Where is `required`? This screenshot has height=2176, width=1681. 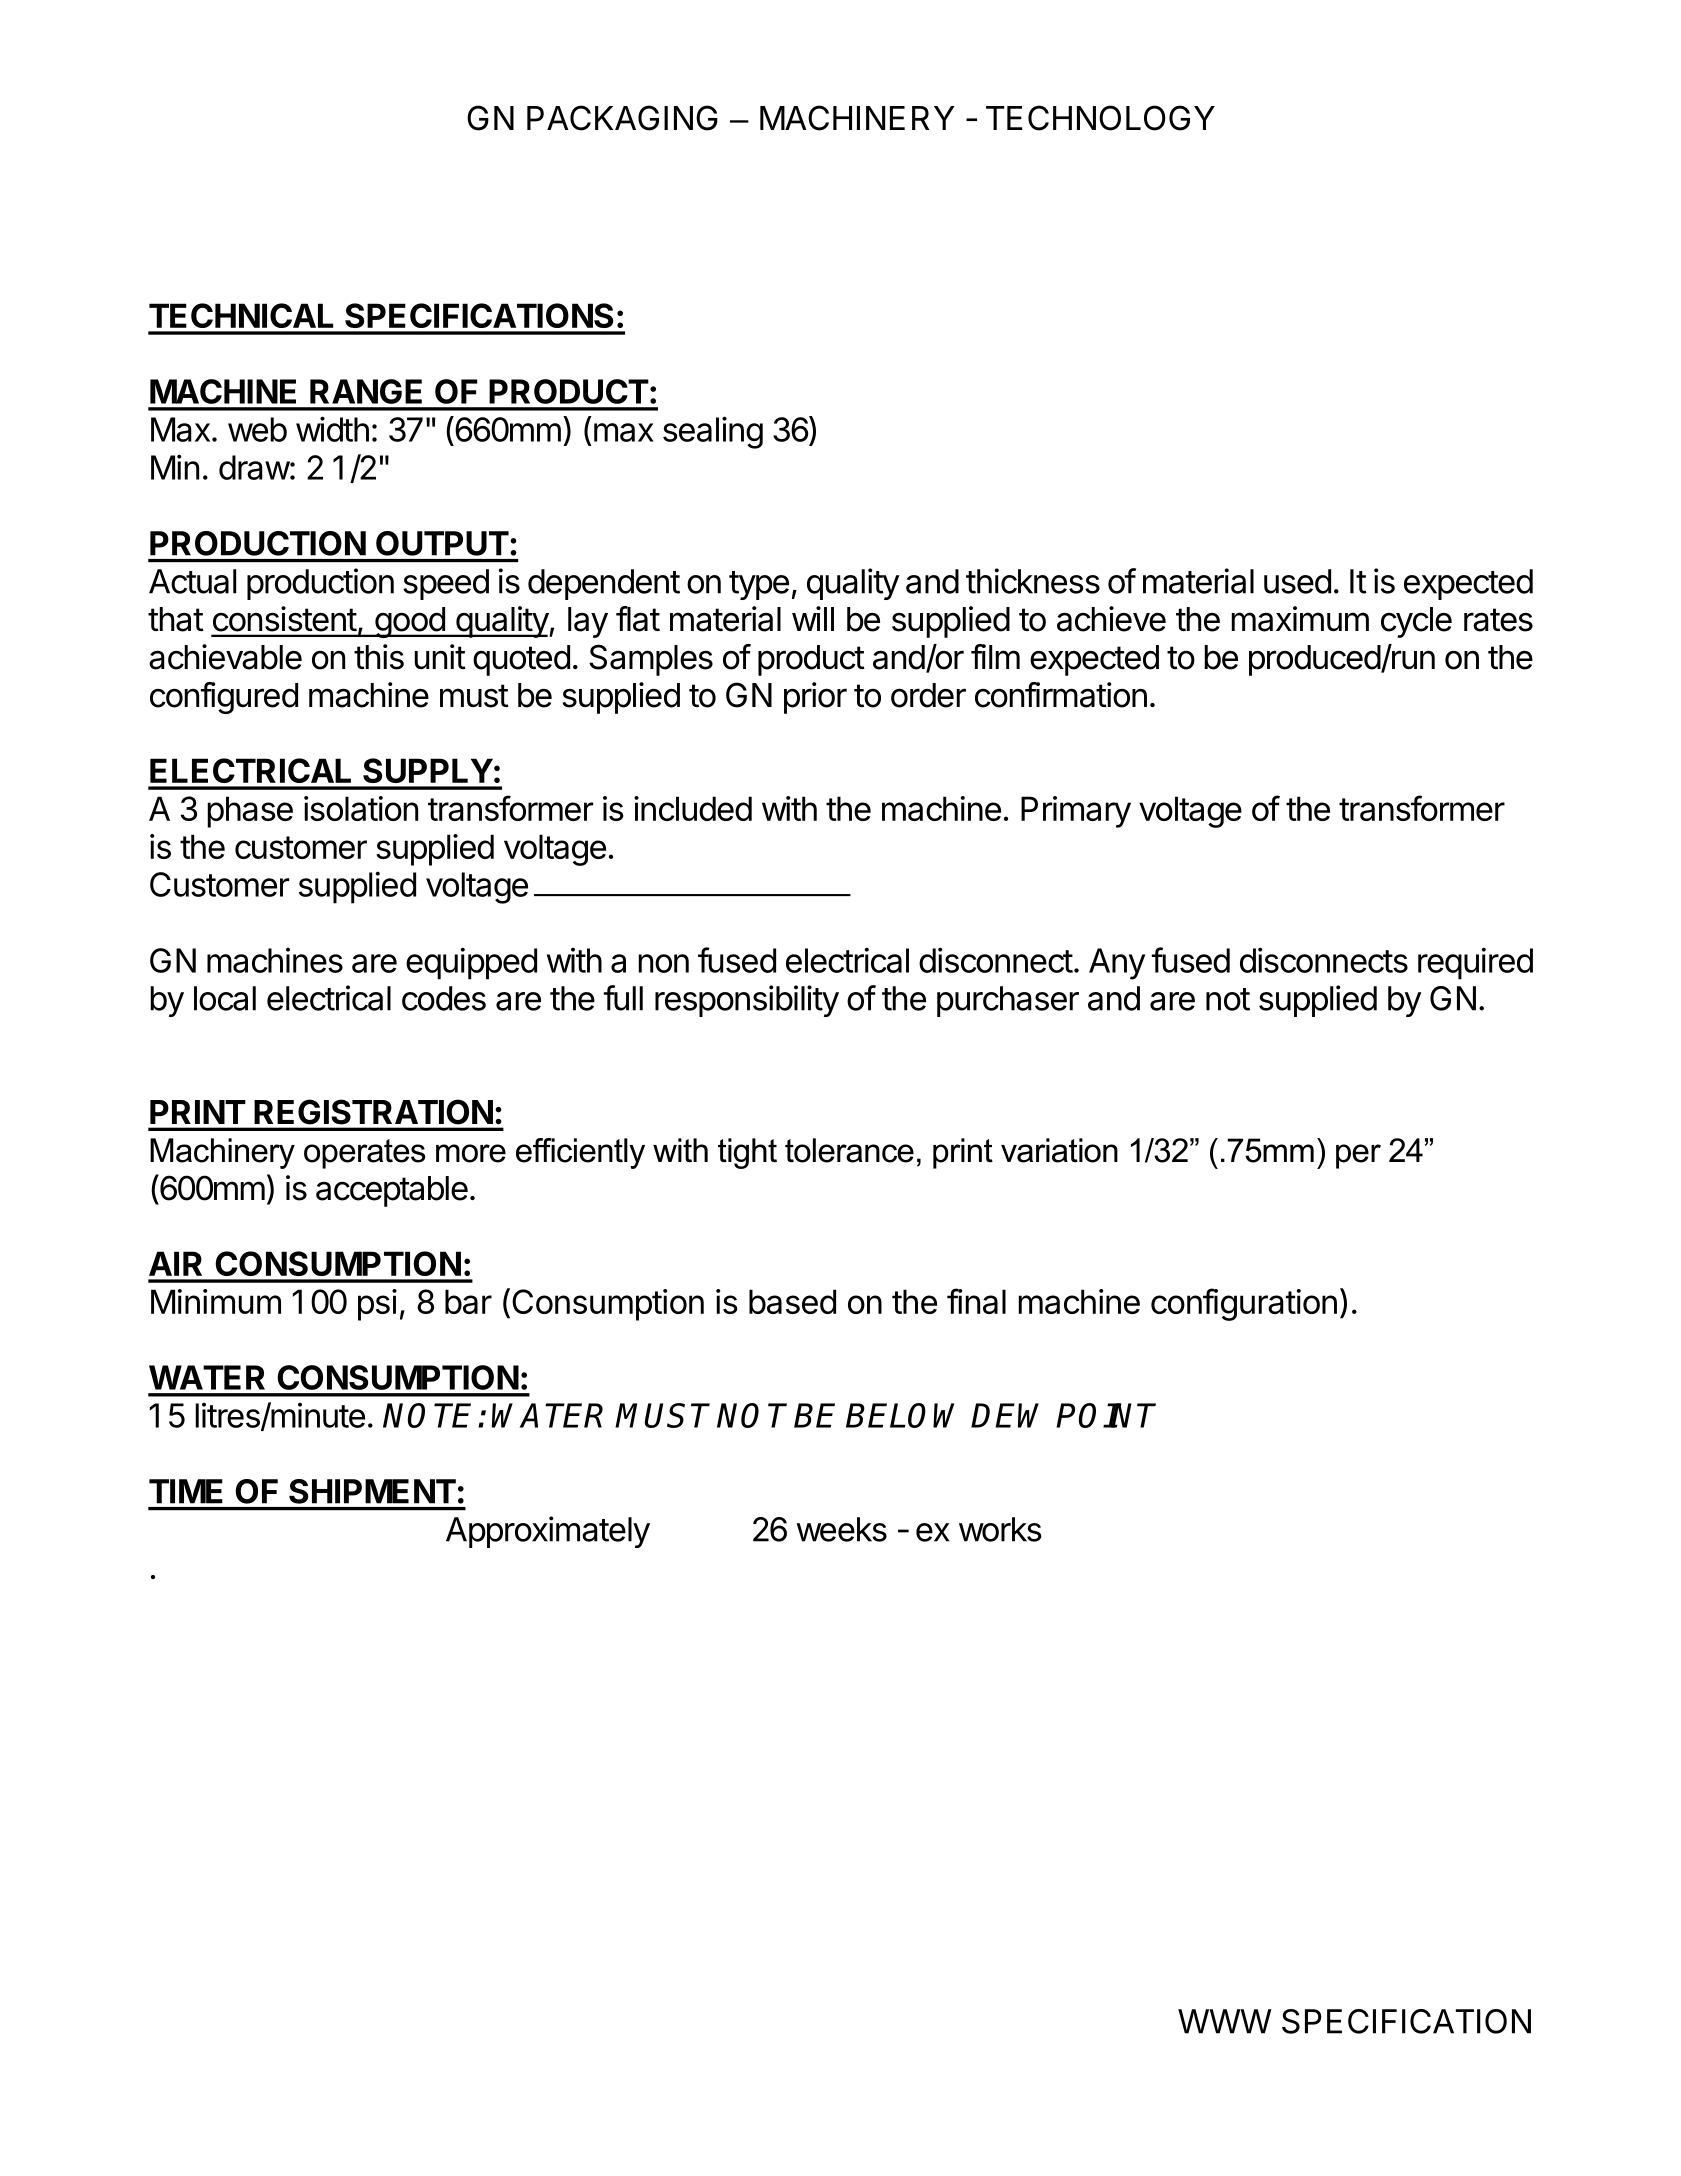
required is located at coordinates (1475, 963).
